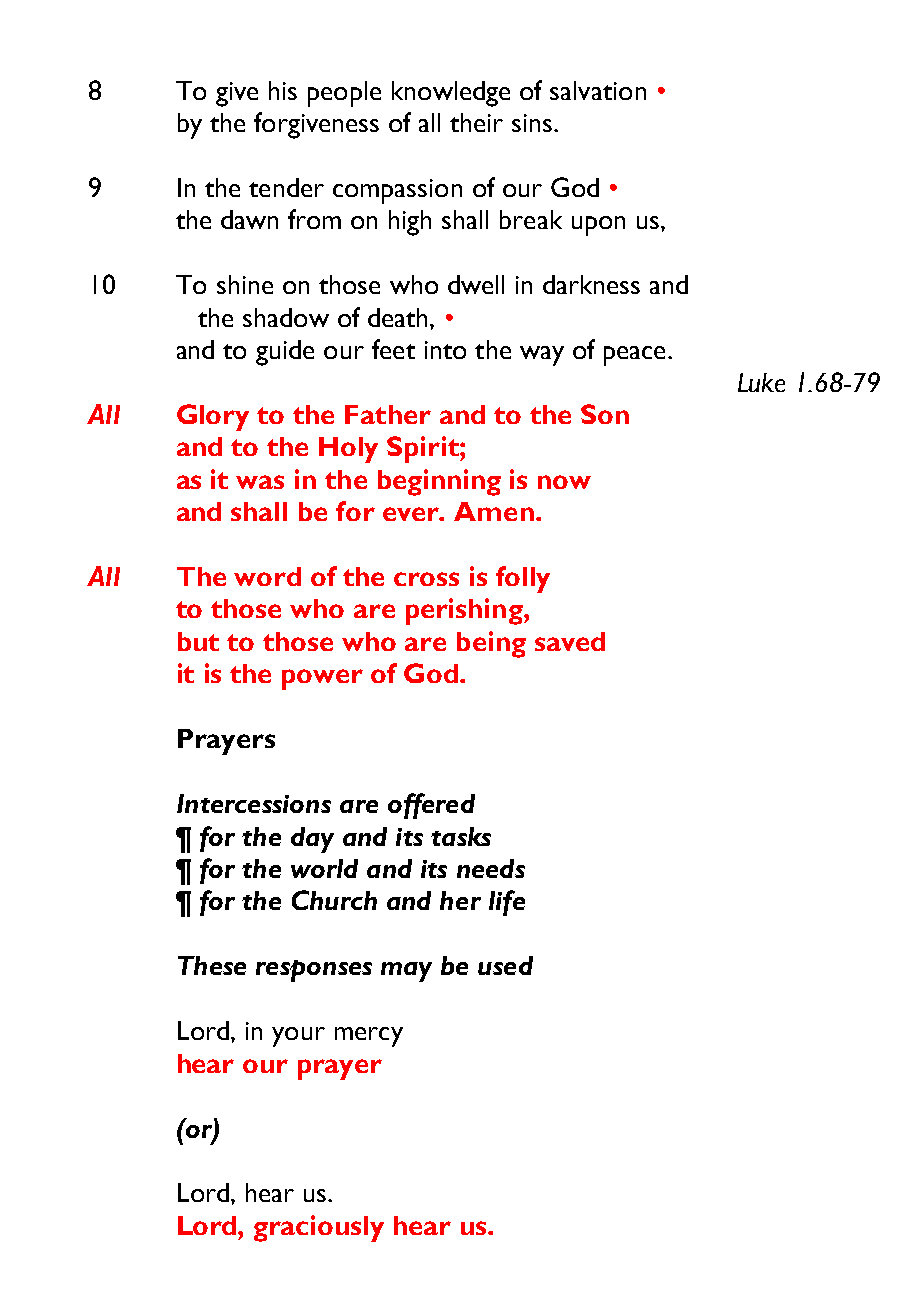 This document has width=924, height=1308. What do you see at coordinates (598, 90) in the document?
I see `salvation` at bounding box center [598, 90].
